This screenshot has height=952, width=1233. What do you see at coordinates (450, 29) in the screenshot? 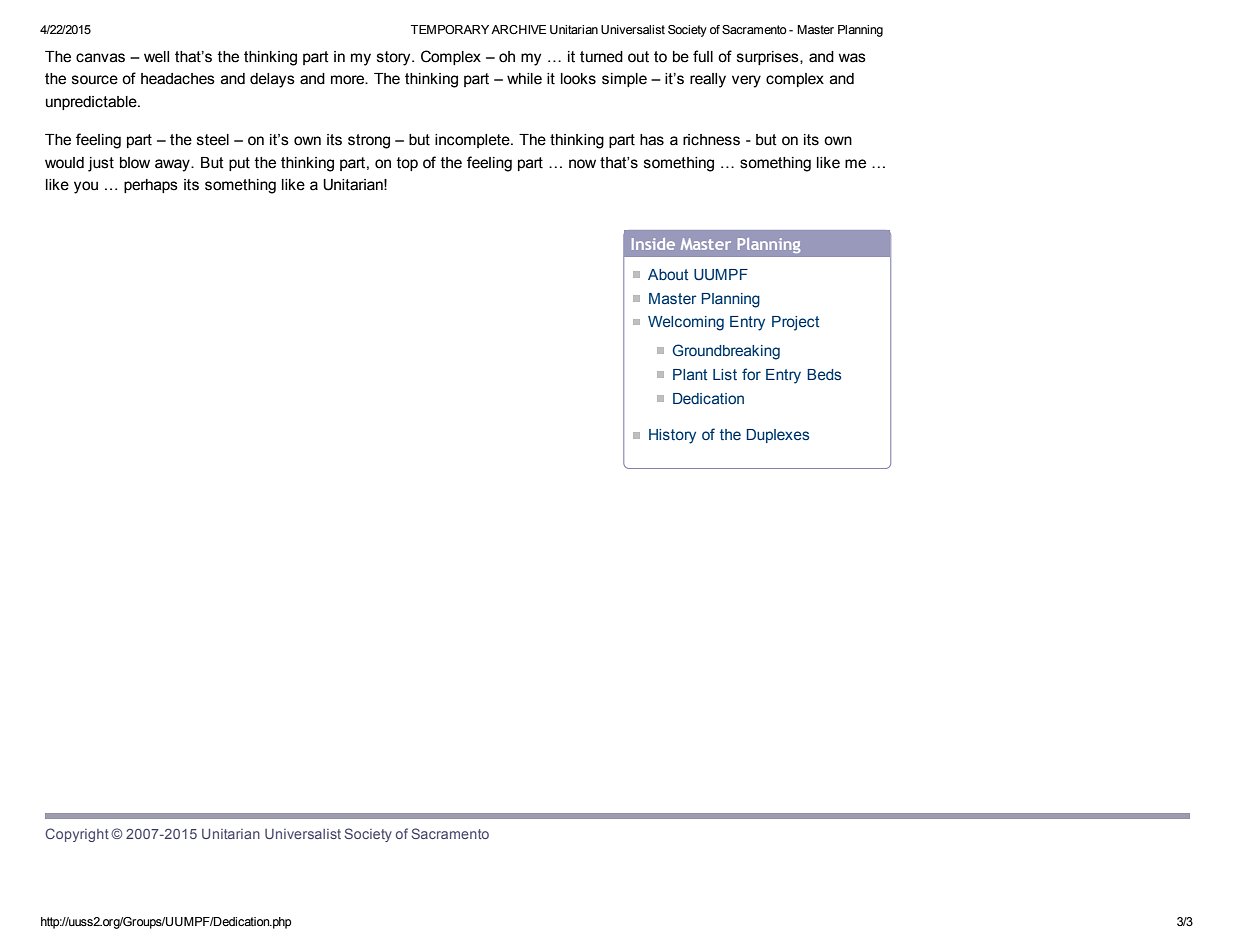
I see `TEMPORARY` at bounding box center [450, 29].
